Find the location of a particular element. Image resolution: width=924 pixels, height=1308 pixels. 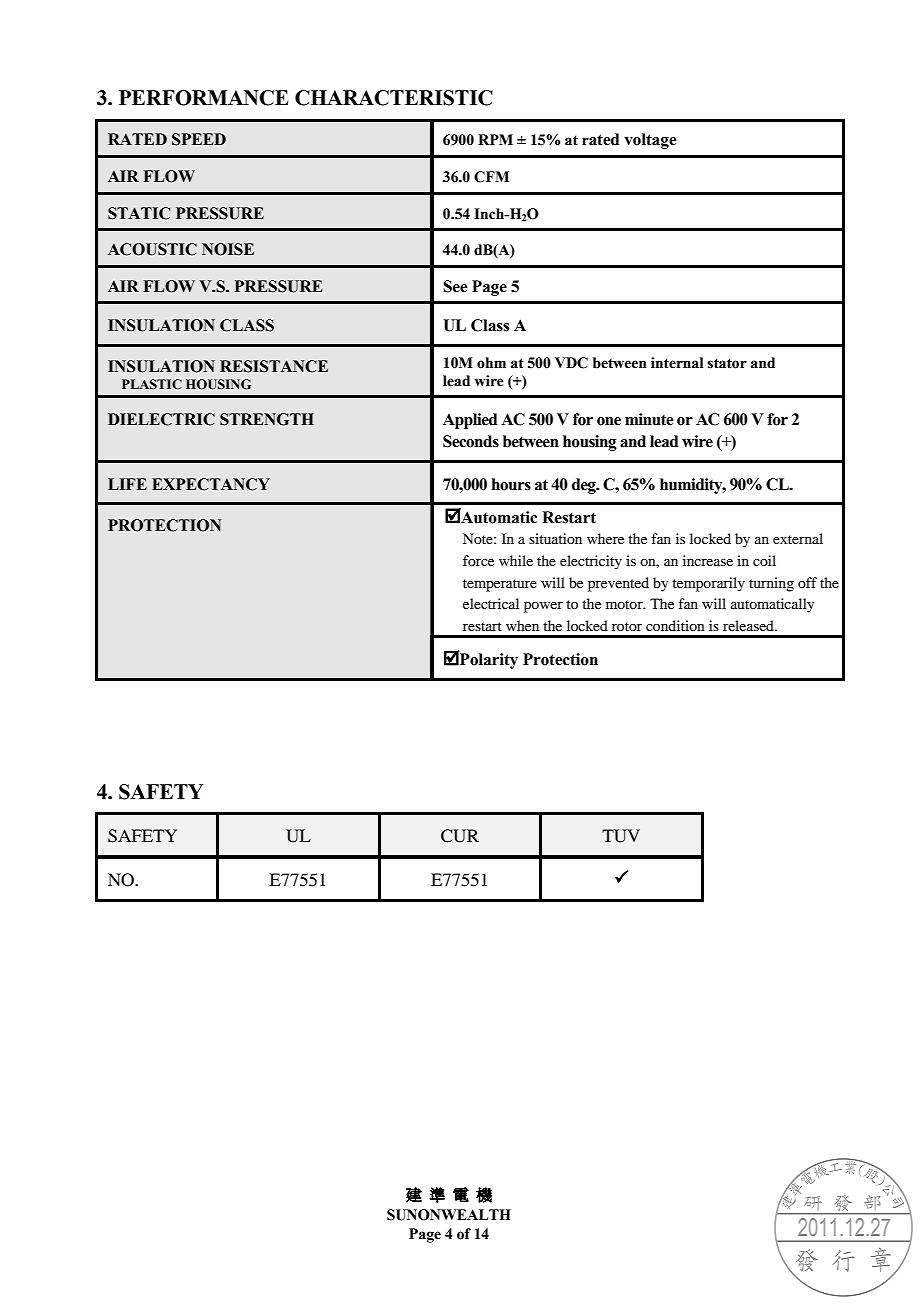

stator is located at coordinates (727, 363).
